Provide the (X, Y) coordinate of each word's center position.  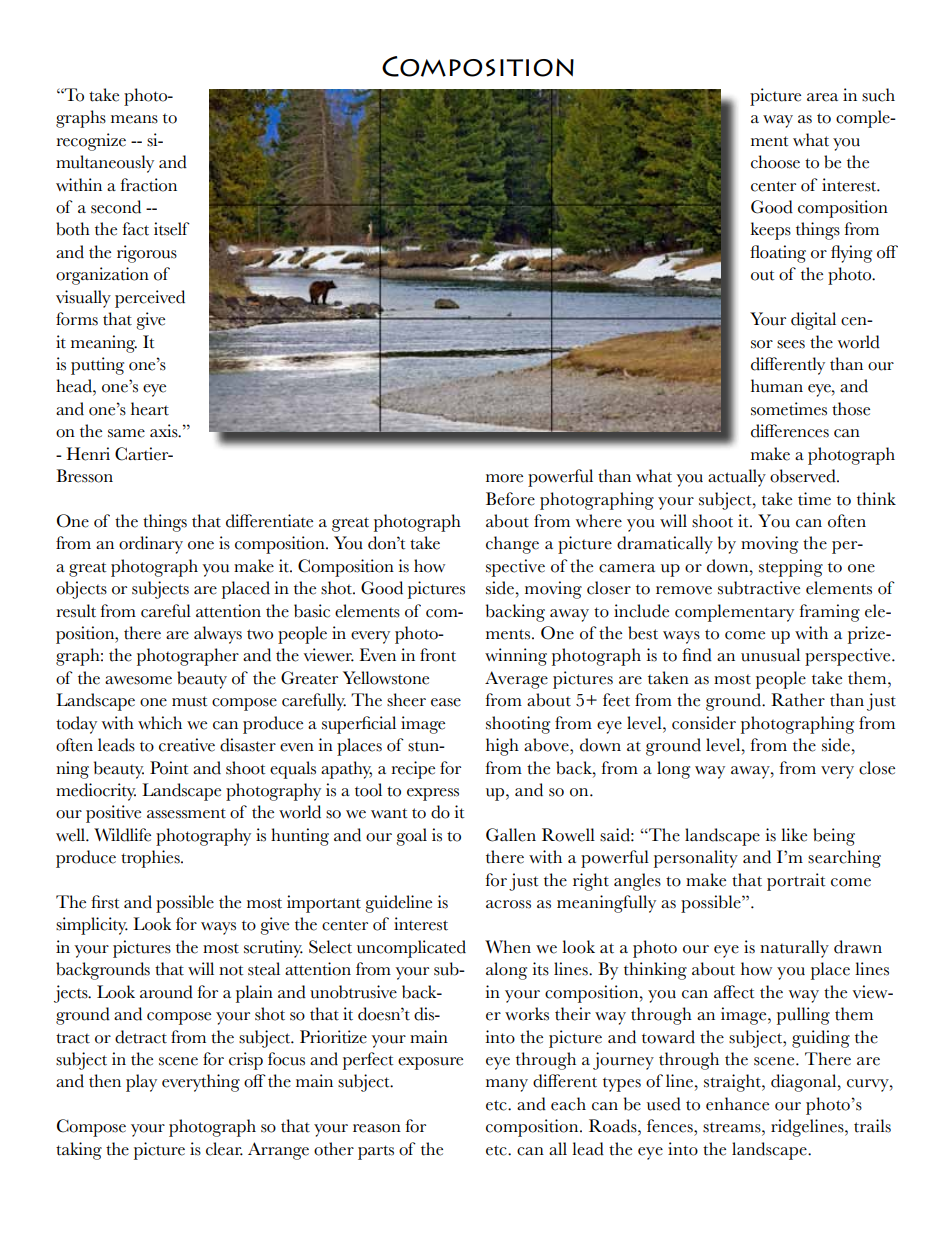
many (507, 1085)
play (141, 1083)
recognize (91, 142)
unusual (770, 655)
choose (775, 162)
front (438, 655)
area (822, 97)
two (260, 634)
